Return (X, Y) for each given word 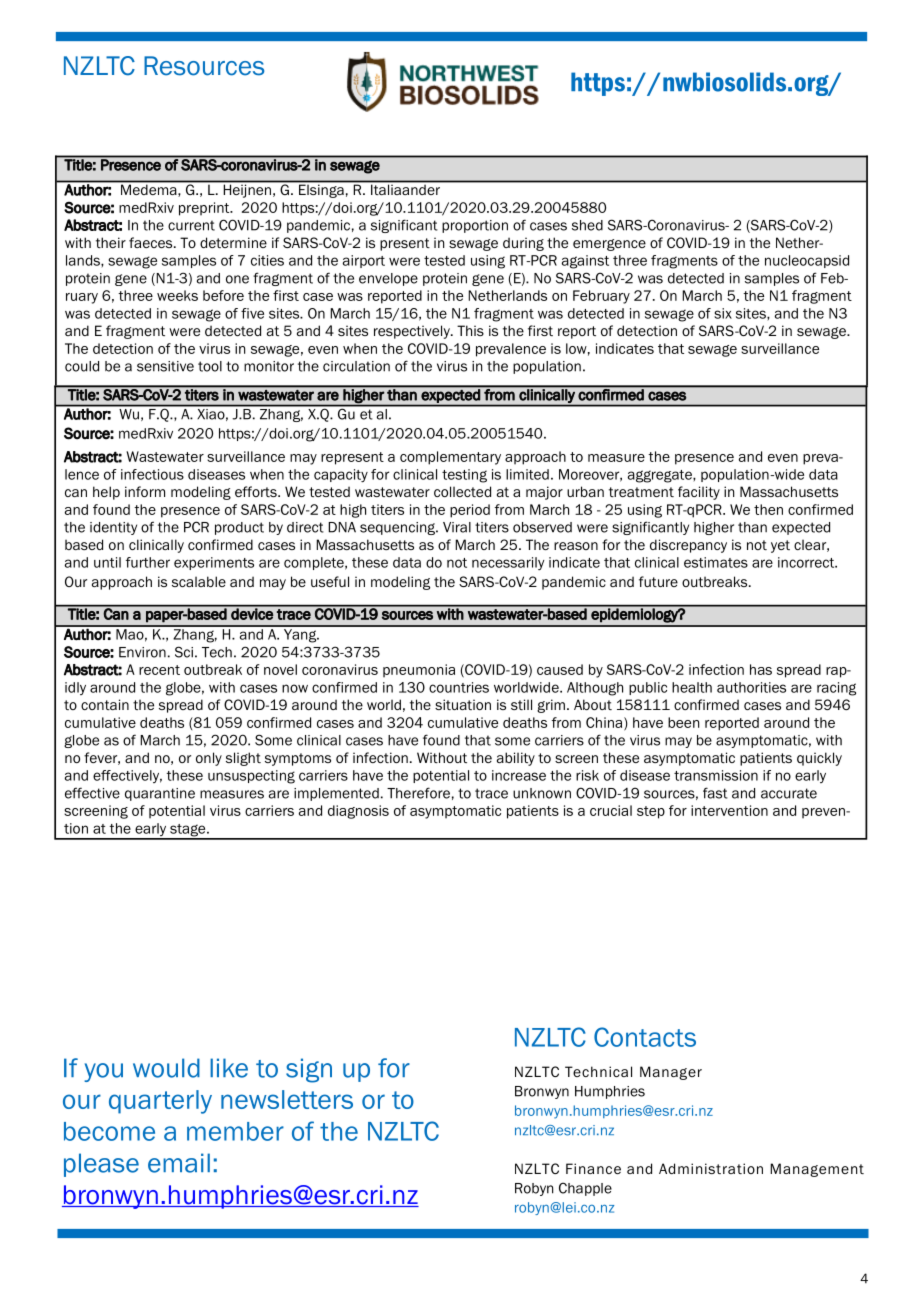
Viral (457, 527)
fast (715, 793)
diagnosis (358, 812)
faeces (152, 242)
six (723, 313)
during (523, 244)
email (179, 1163)
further (148, 562)
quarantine (160, 794)
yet (780, 546)
